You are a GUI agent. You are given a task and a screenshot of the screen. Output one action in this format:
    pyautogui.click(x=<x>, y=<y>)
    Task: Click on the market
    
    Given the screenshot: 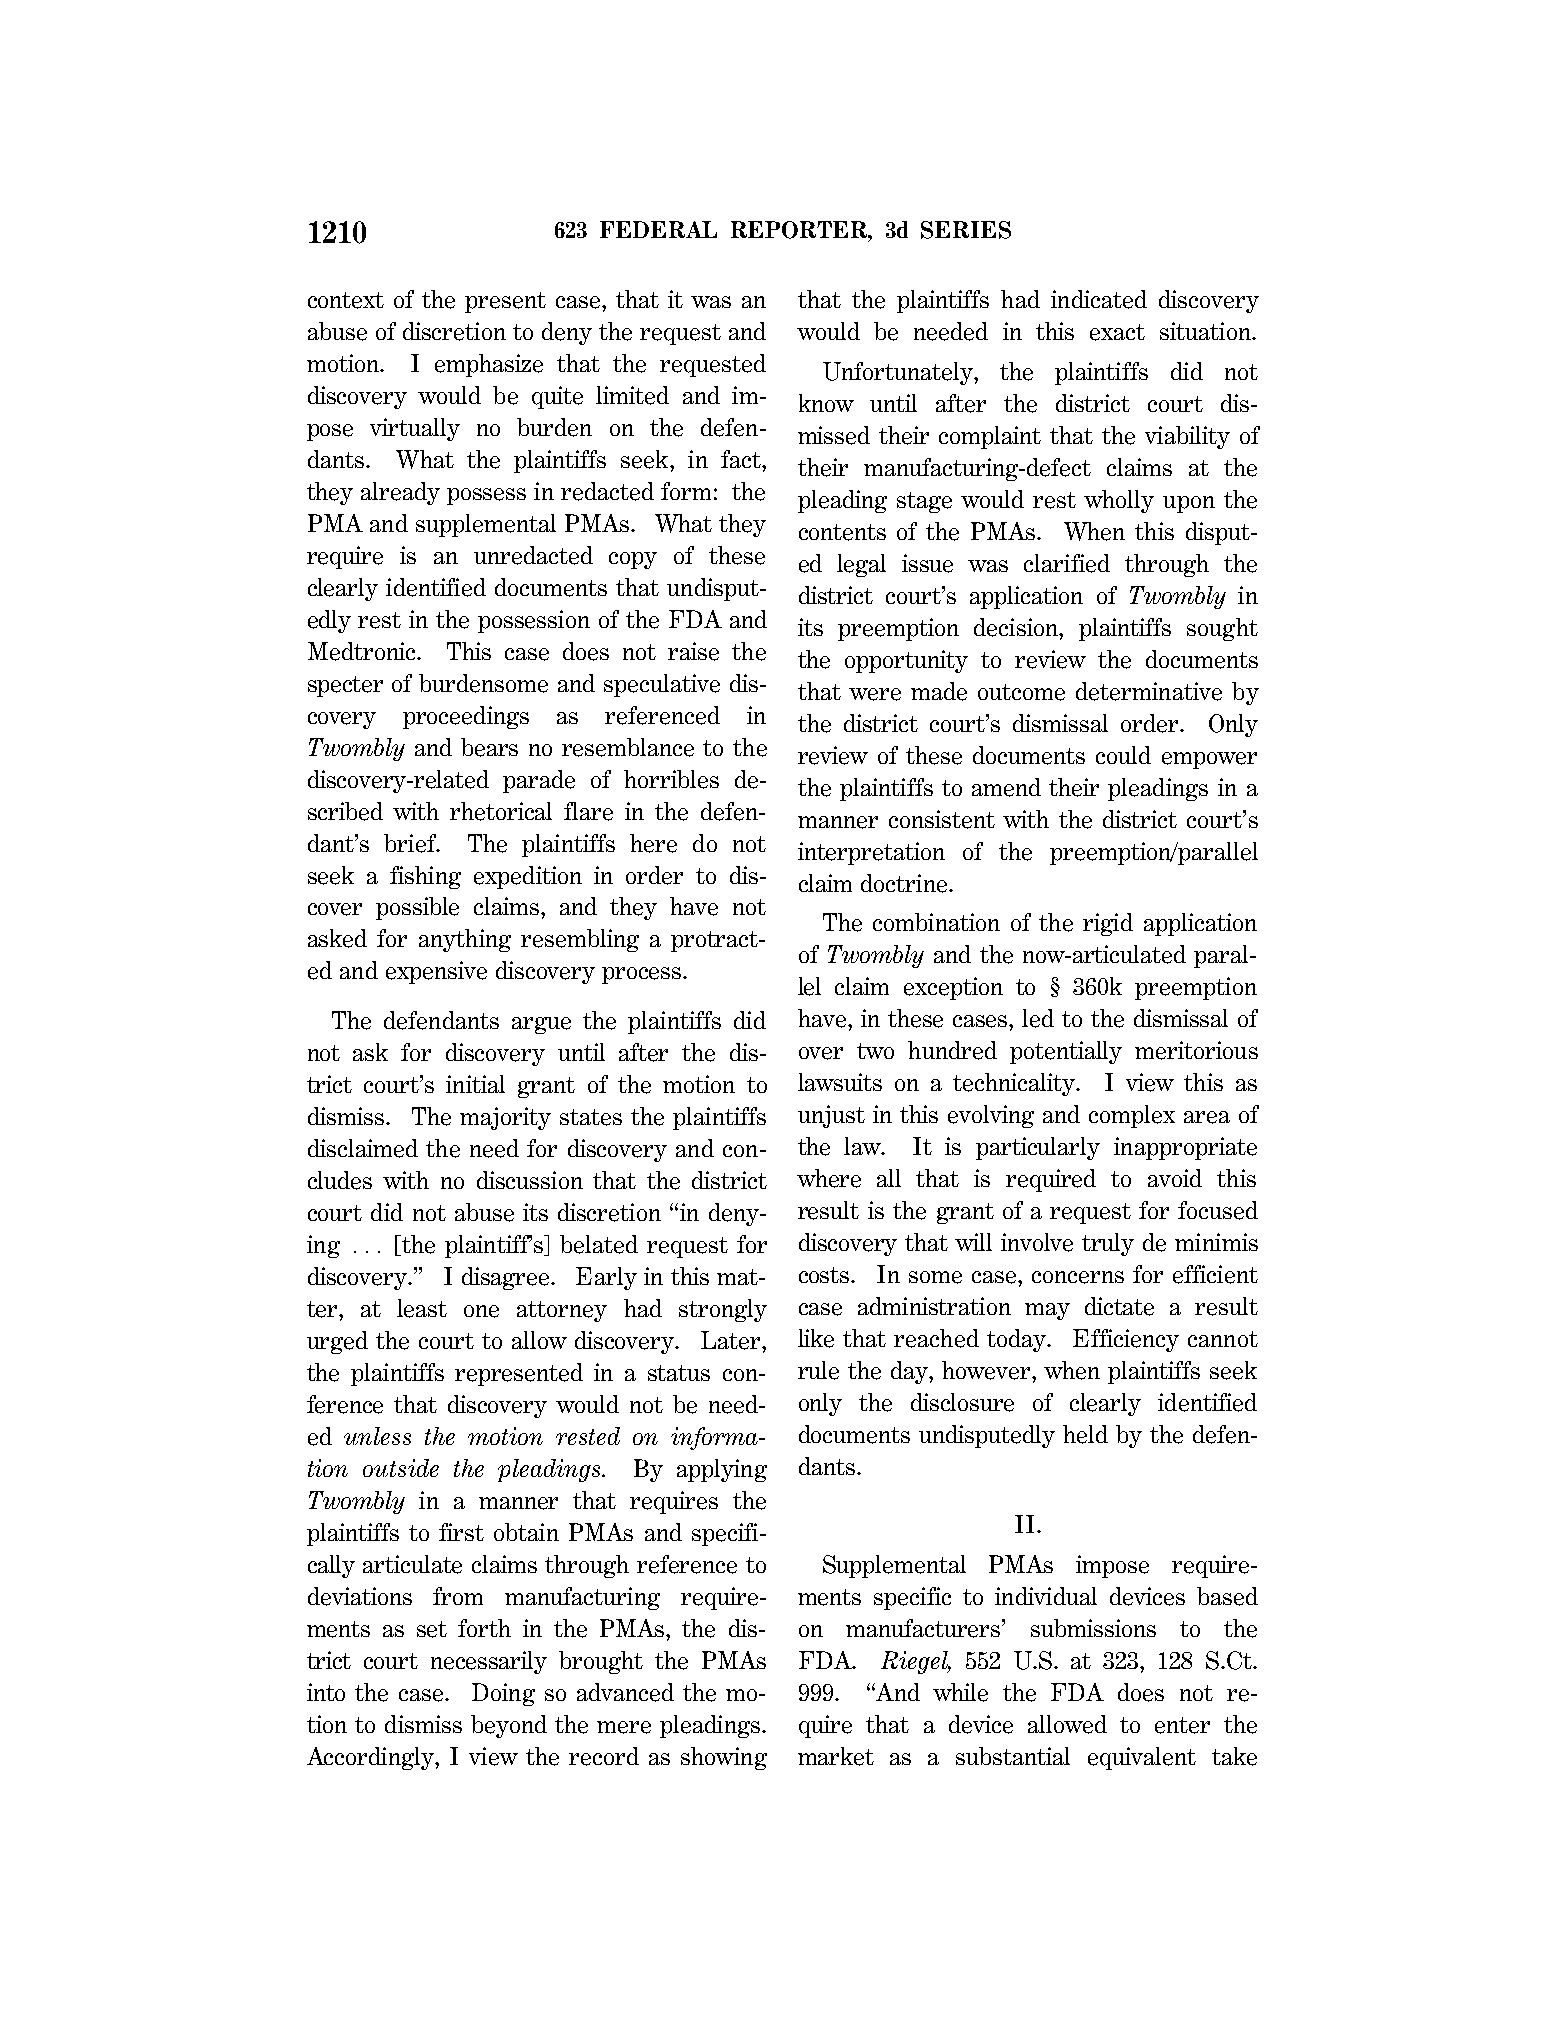 What is the action you would take?
    pyautogui.click(x=836, y=1756)
